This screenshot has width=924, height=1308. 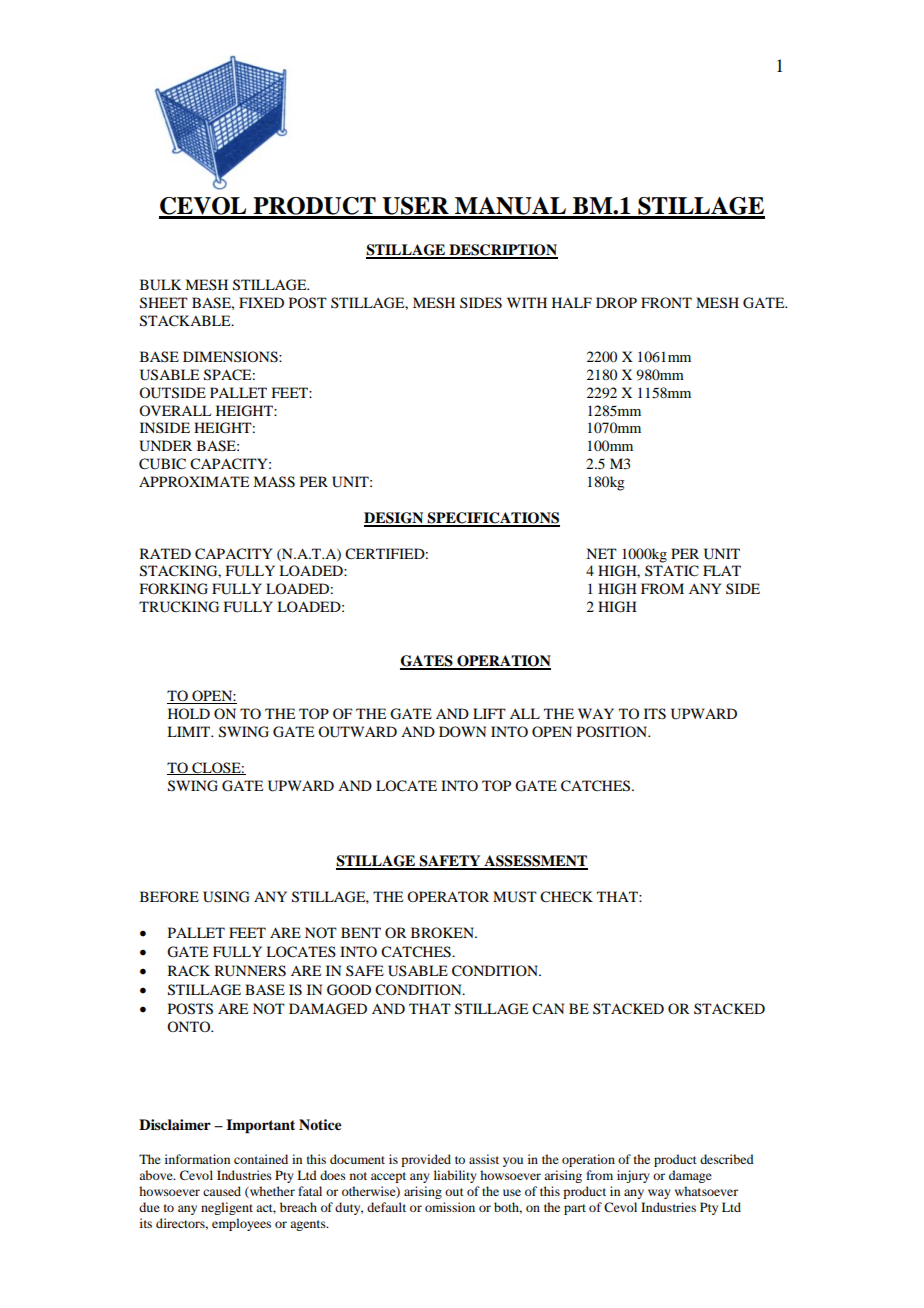 What do you see at coordinates (613, 732) in the screenshot?
I see `POSITION` at bounding box center [613, 732].
